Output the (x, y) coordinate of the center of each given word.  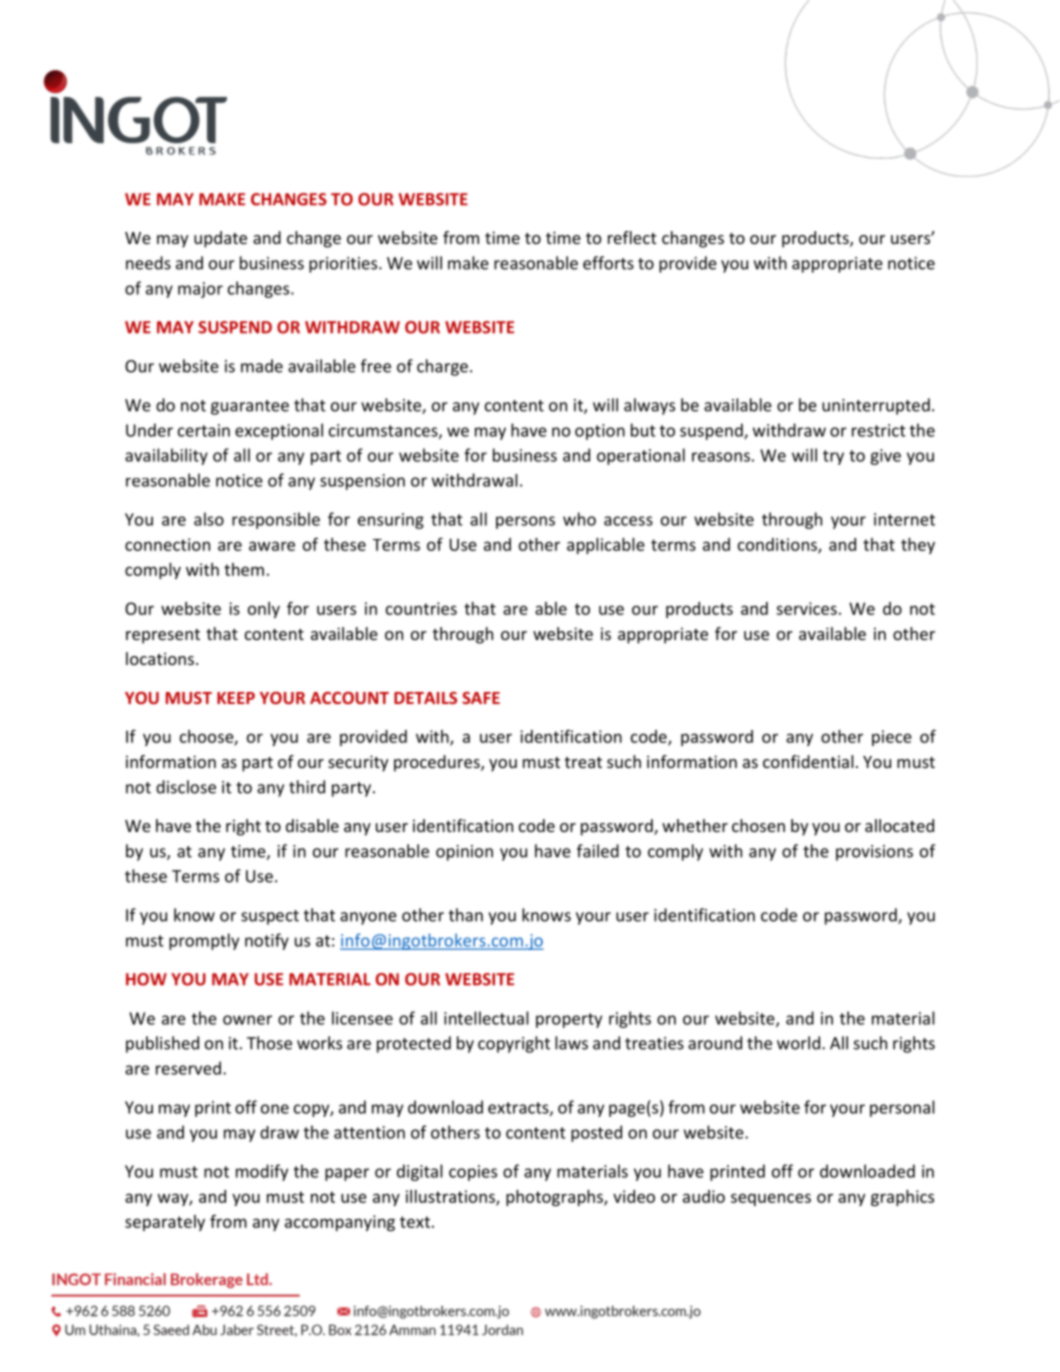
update (220, 239)
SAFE (481, 698)
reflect (632, 237)
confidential (808, 761)
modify (262, 1172)
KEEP (236, 698)
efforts (608, 263)
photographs (555, 1198)
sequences (771, 1199)
